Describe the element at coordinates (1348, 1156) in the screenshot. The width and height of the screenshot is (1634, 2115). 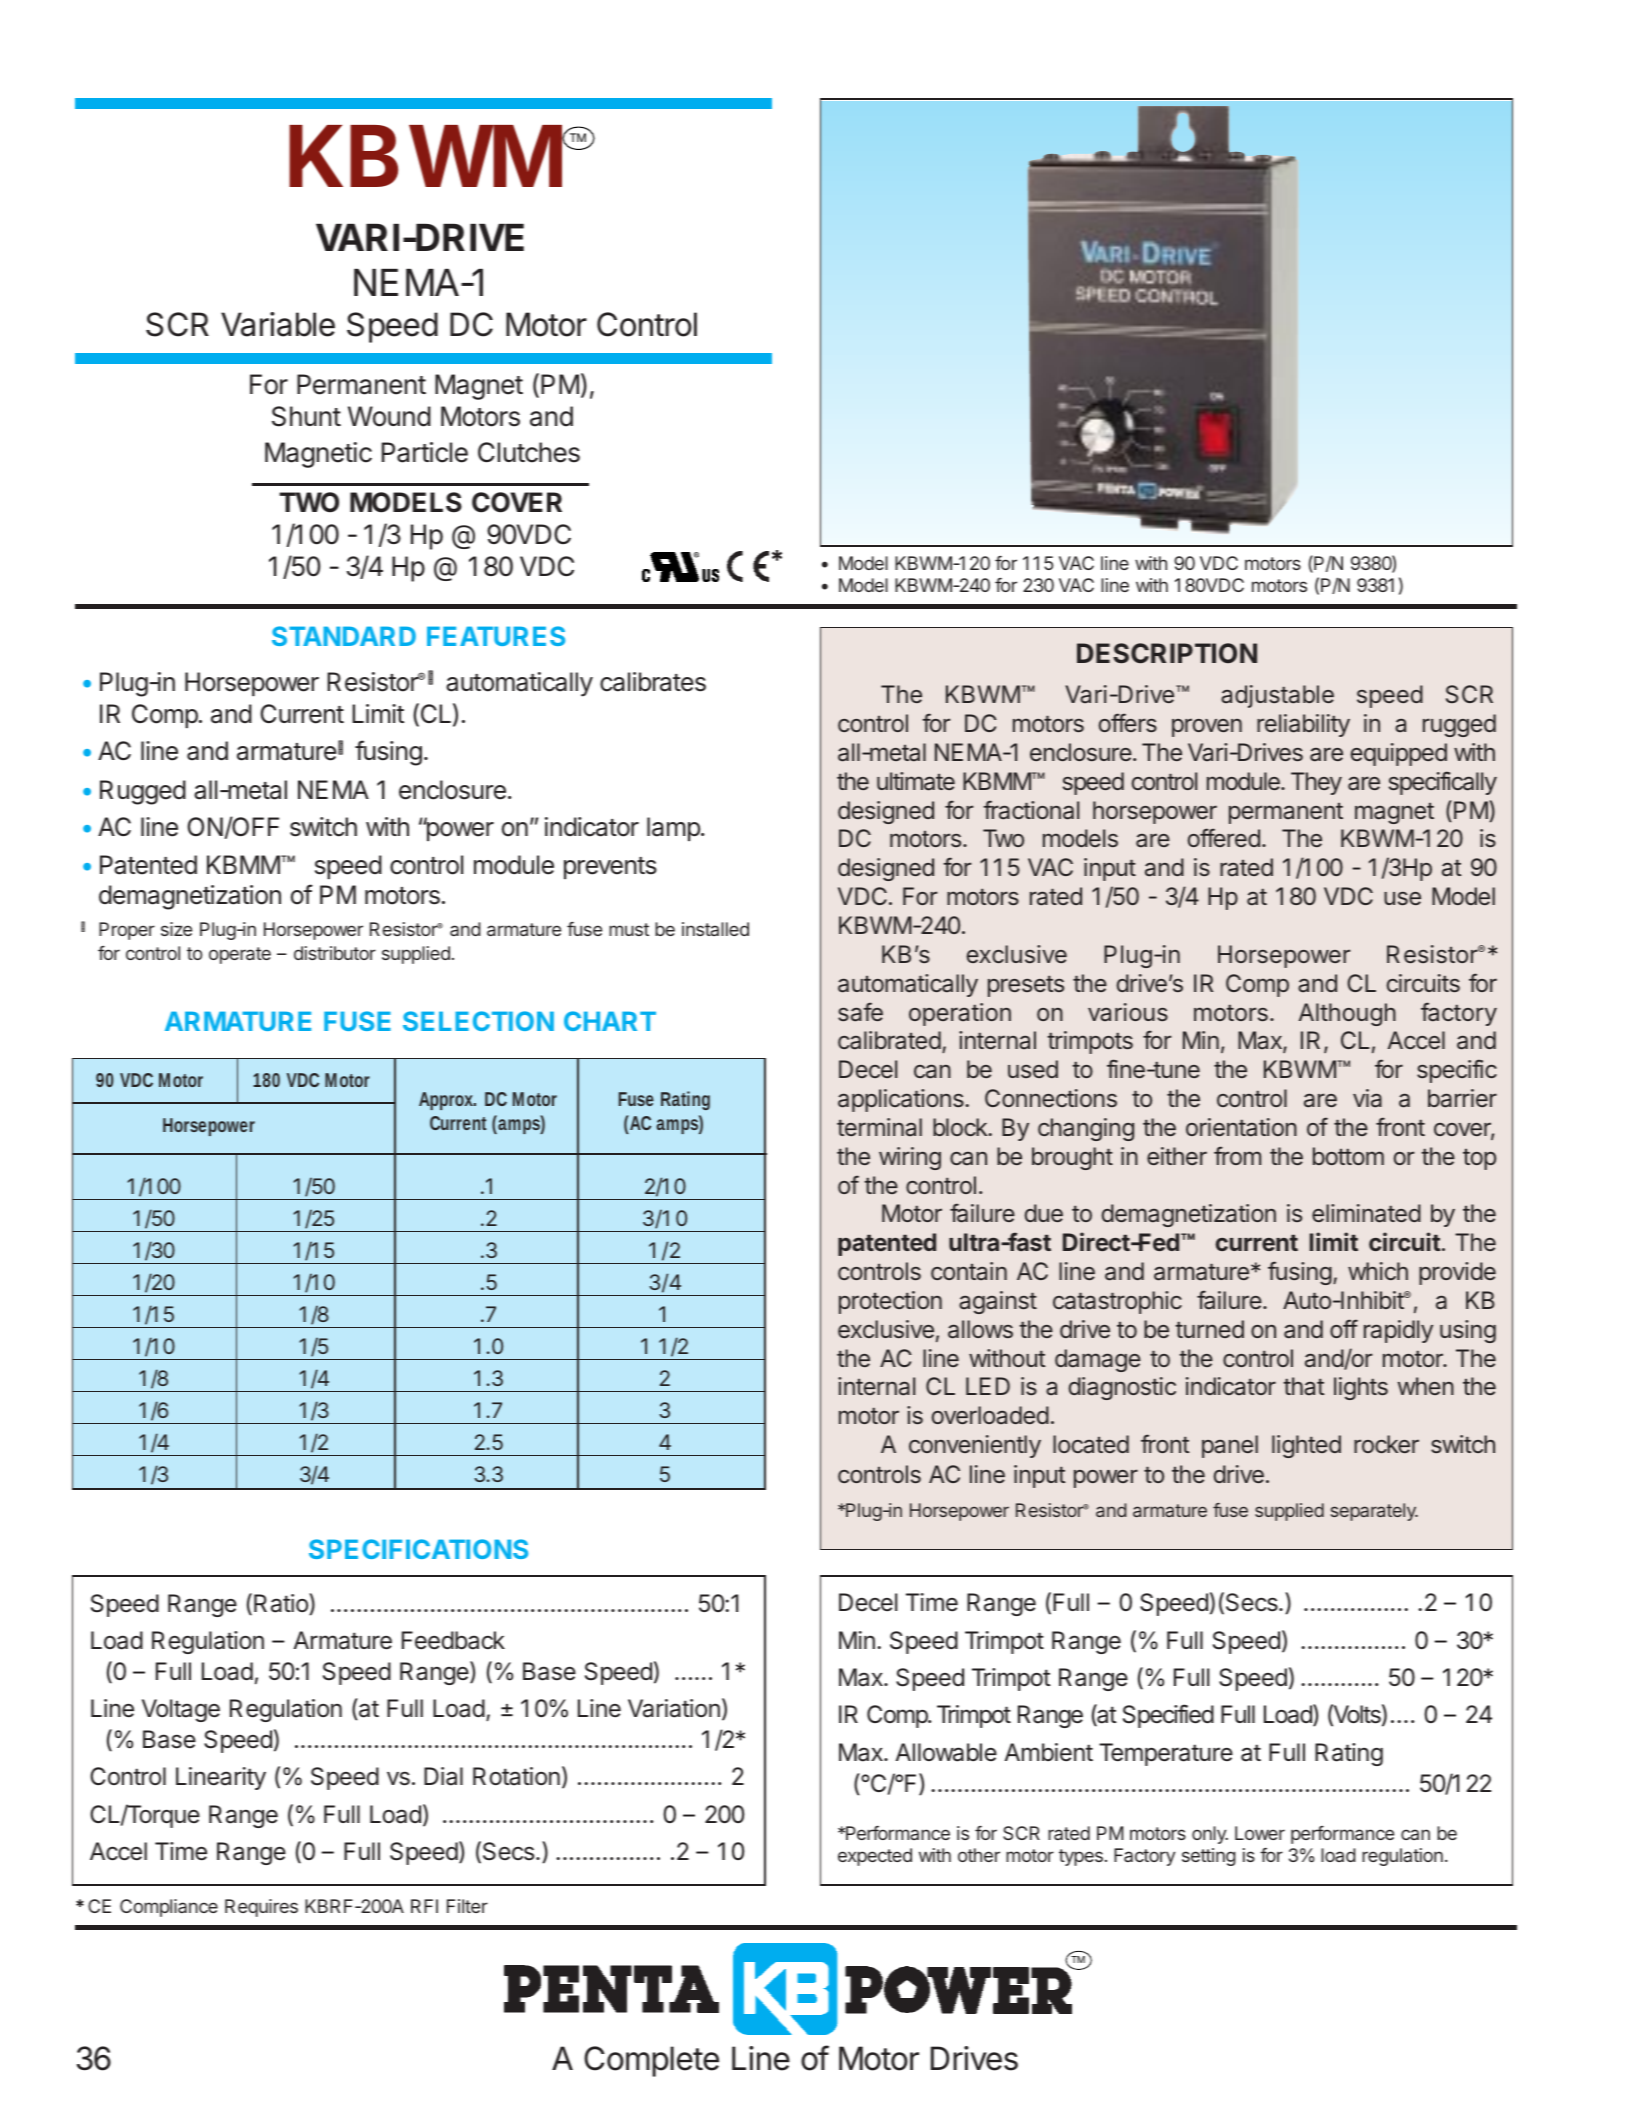
I see `bottom` at that location.
